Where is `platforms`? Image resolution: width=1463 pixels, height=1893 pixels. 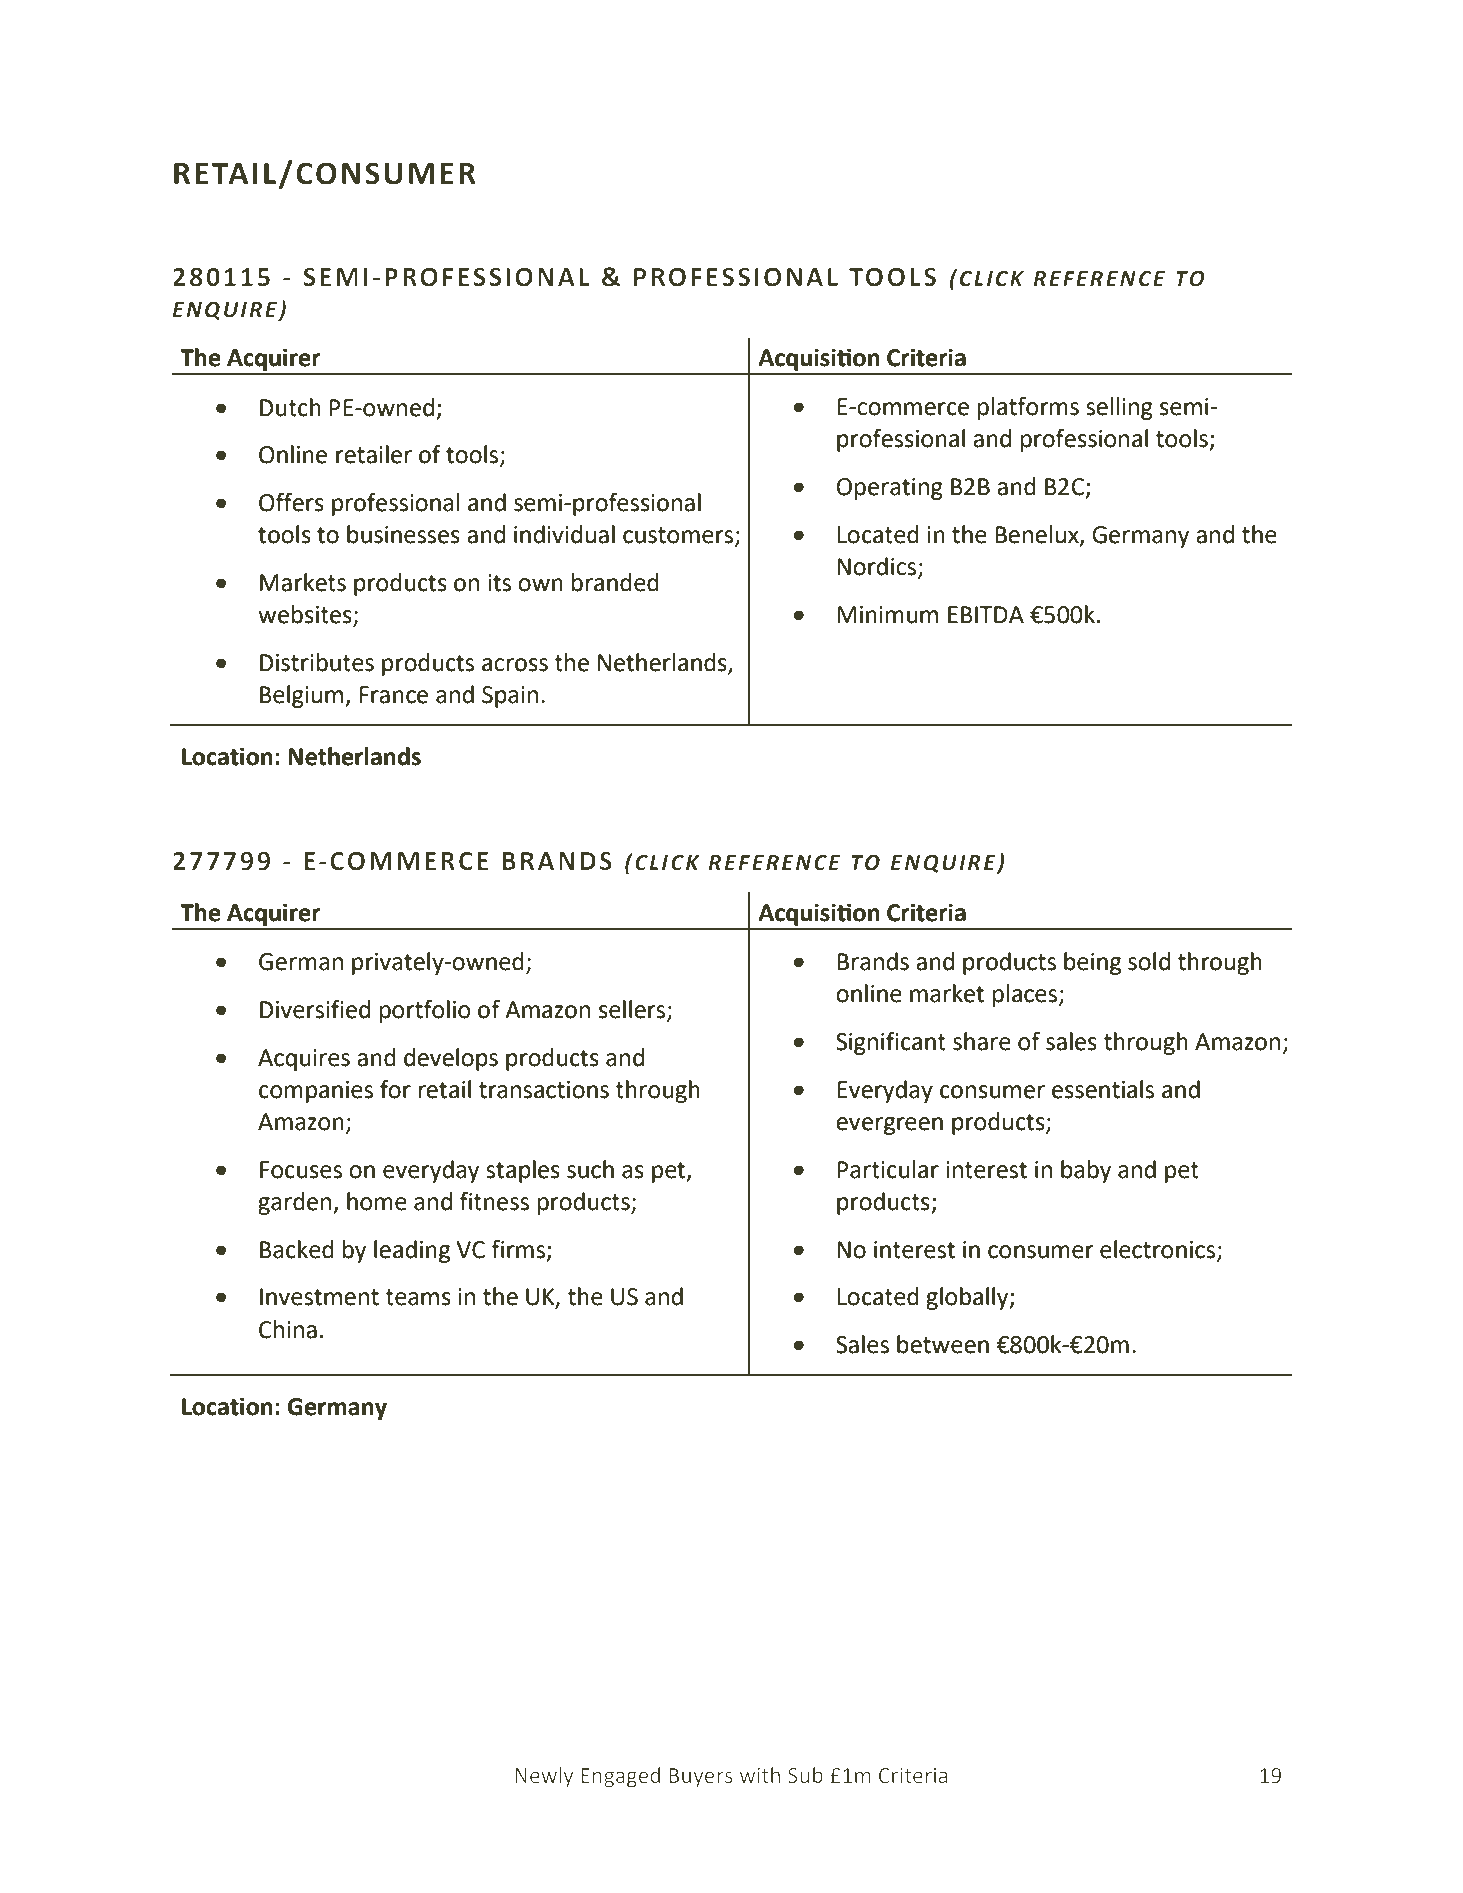 platforms is located at coordinates (1028, 408).
